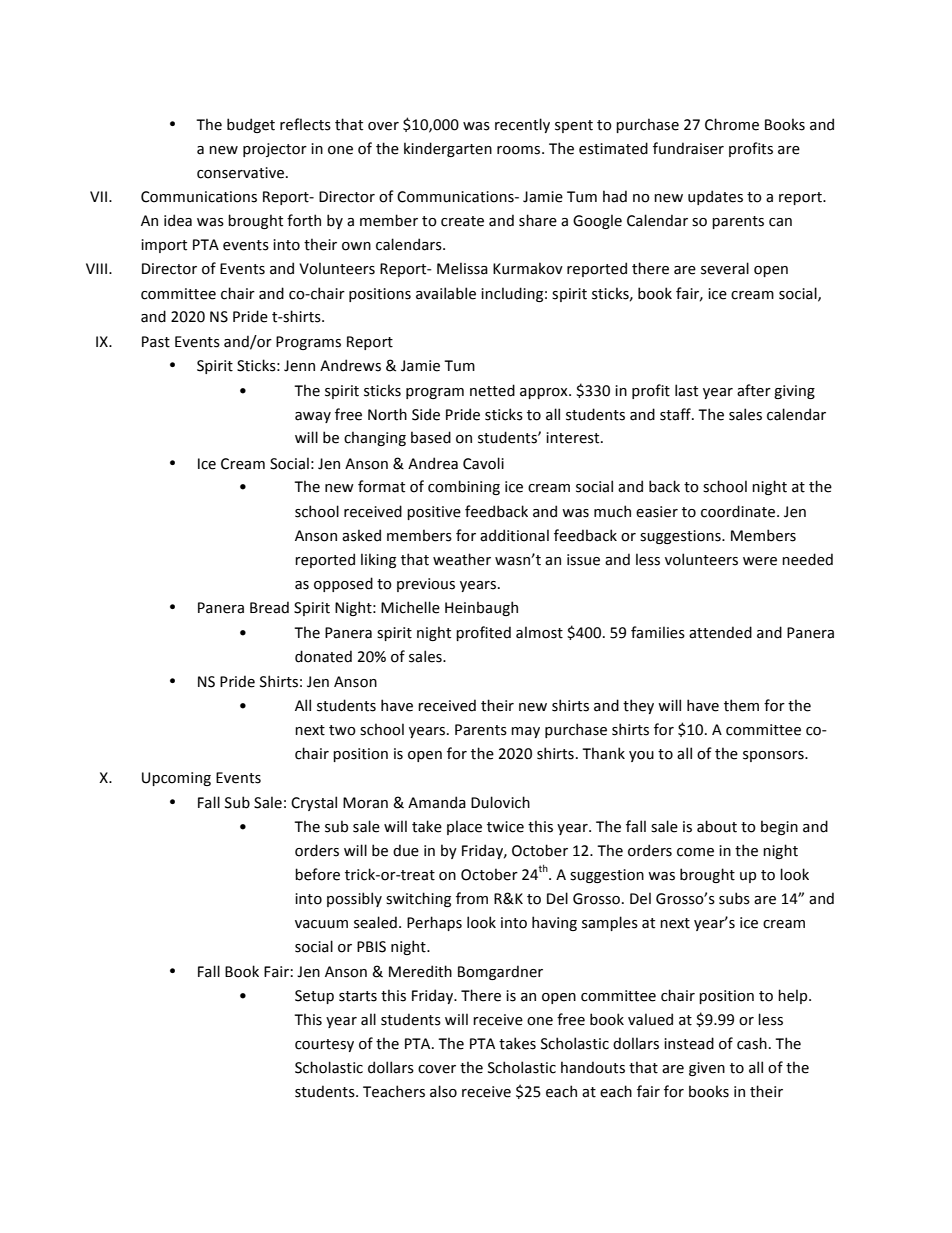  Describe the element at coordinates (240, 173) in the document. I see `conservative` at that location.
